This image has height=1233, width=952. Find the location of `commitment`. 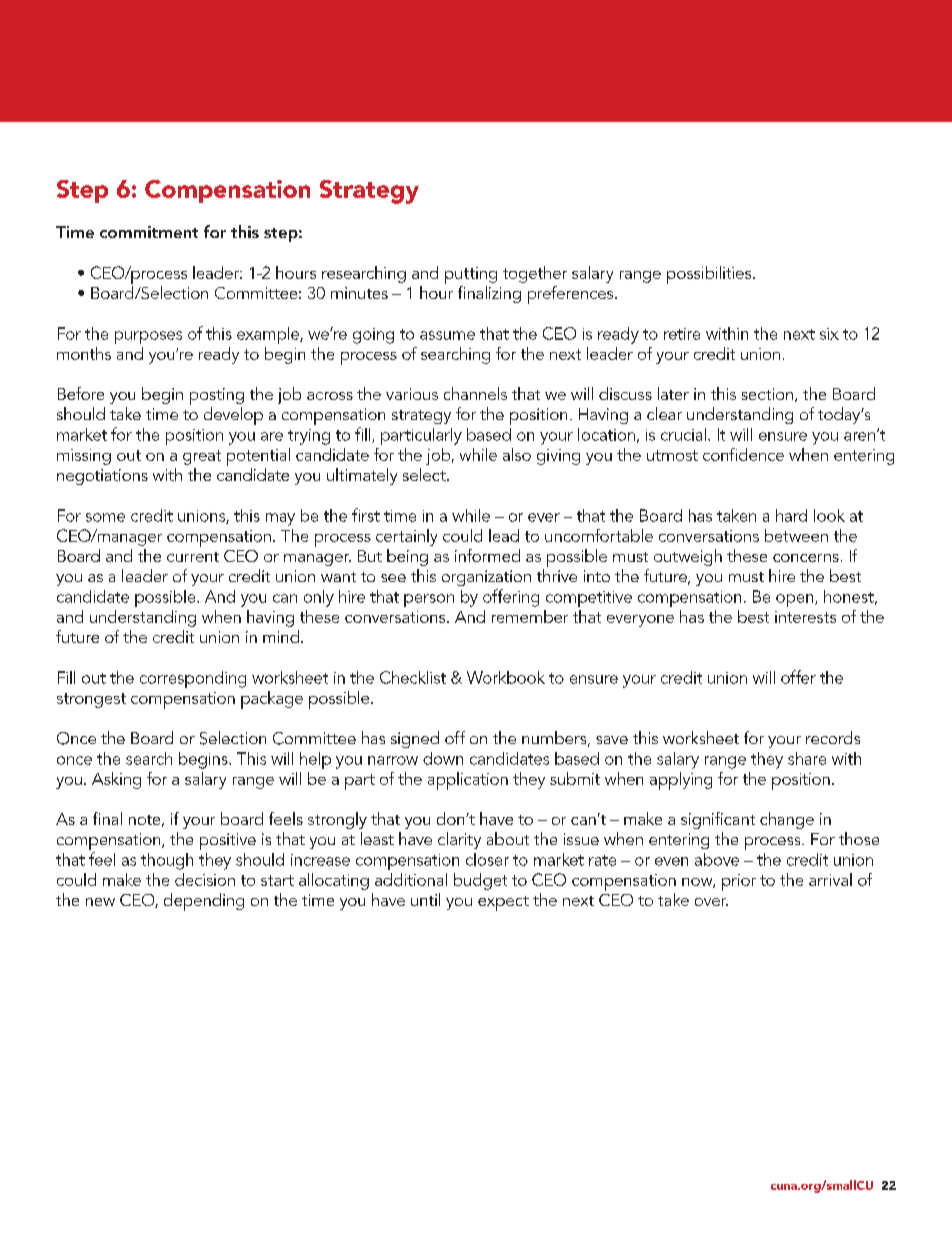

commitment is located at coordinates (149, 232).
